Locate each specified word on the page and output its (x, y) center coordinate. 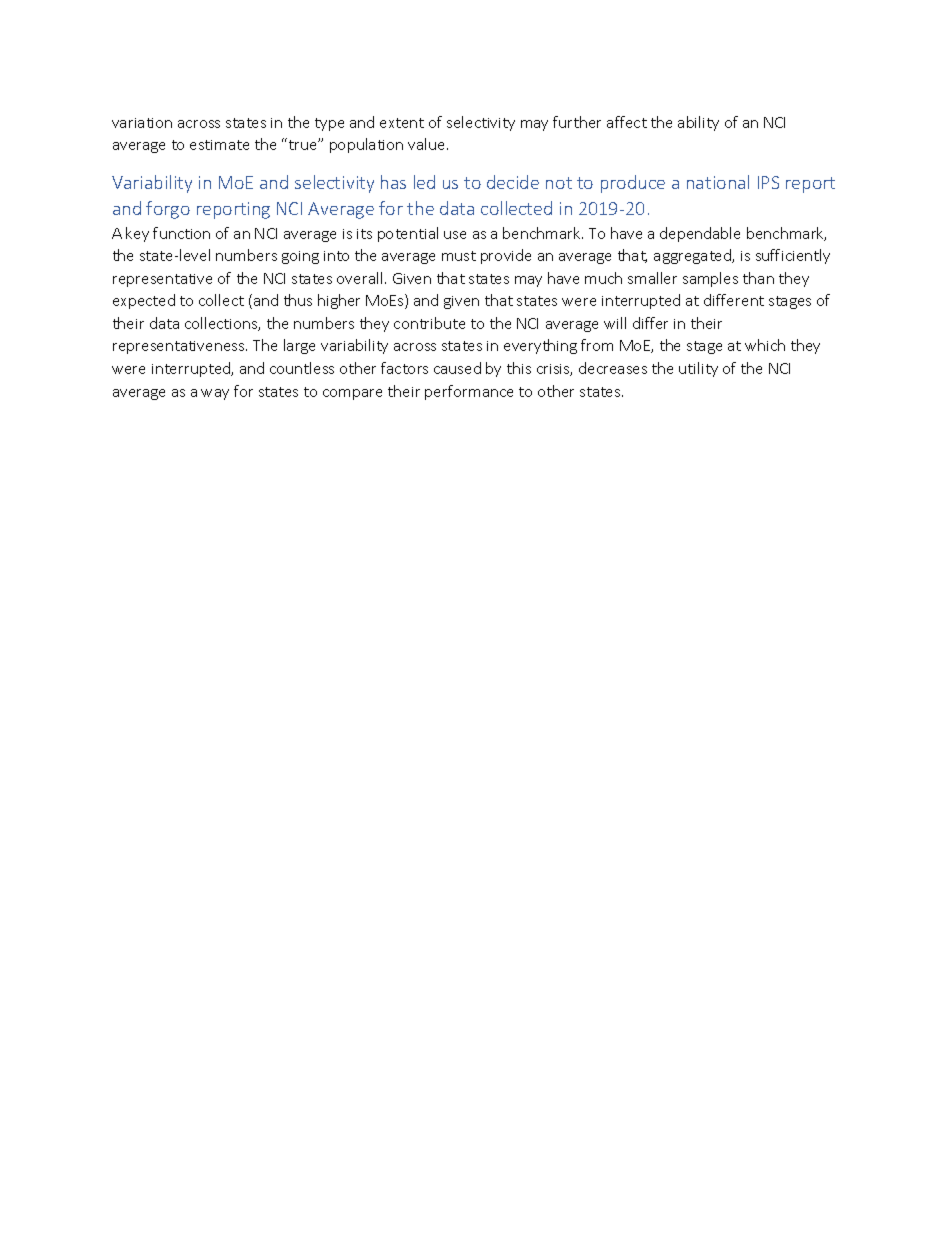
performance (469, 392)
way (215, 394)
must (459, 256)
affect (627, 122)
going (300, 257)
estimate (219, 145)
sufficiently (793, 256)
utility (698, 369)
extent (402, 123)
